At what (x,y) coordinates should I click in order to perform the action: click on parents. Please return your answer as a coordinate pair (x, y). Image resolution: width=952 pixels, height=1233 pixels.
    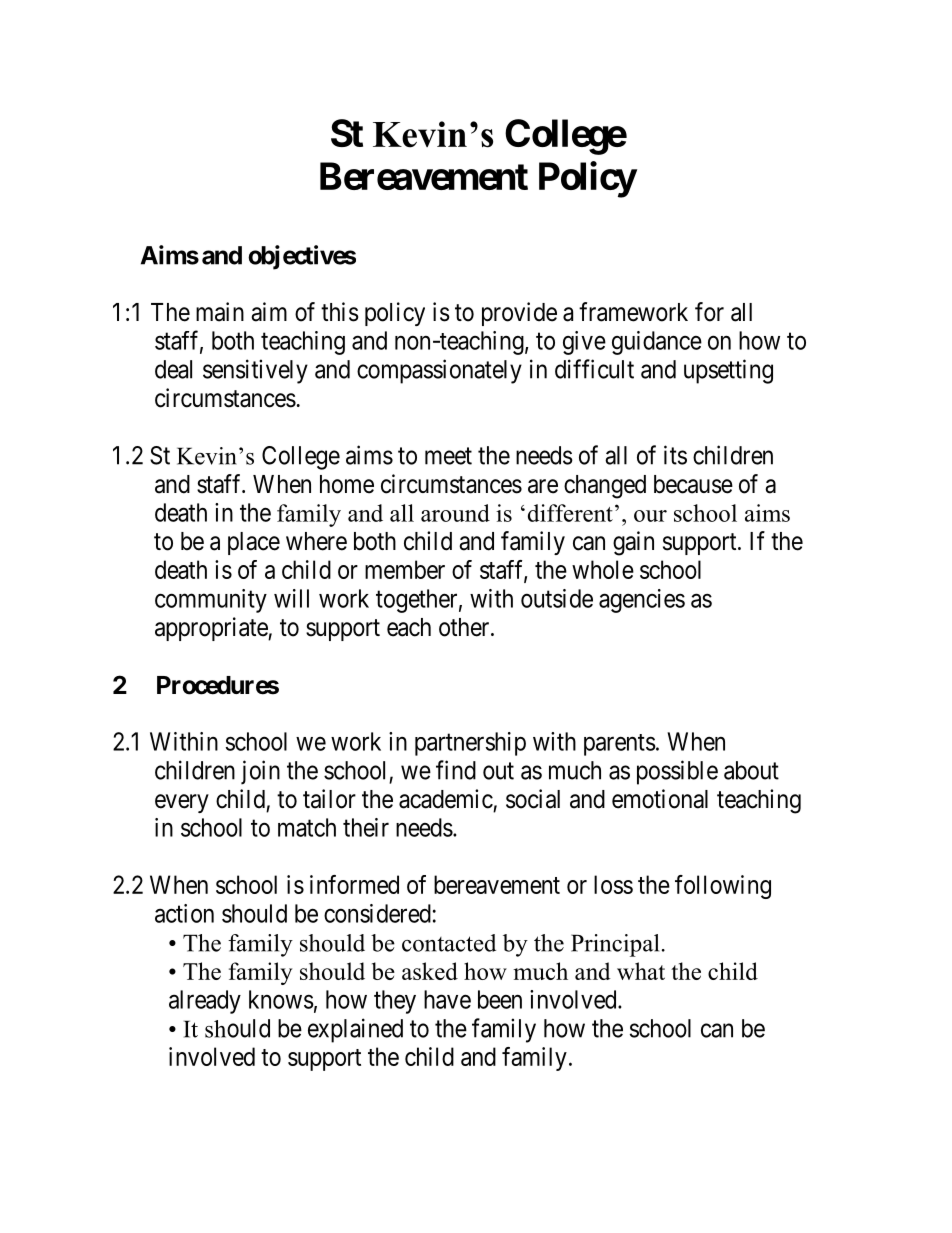
    Looking at the image, I should click on (620, 745).
